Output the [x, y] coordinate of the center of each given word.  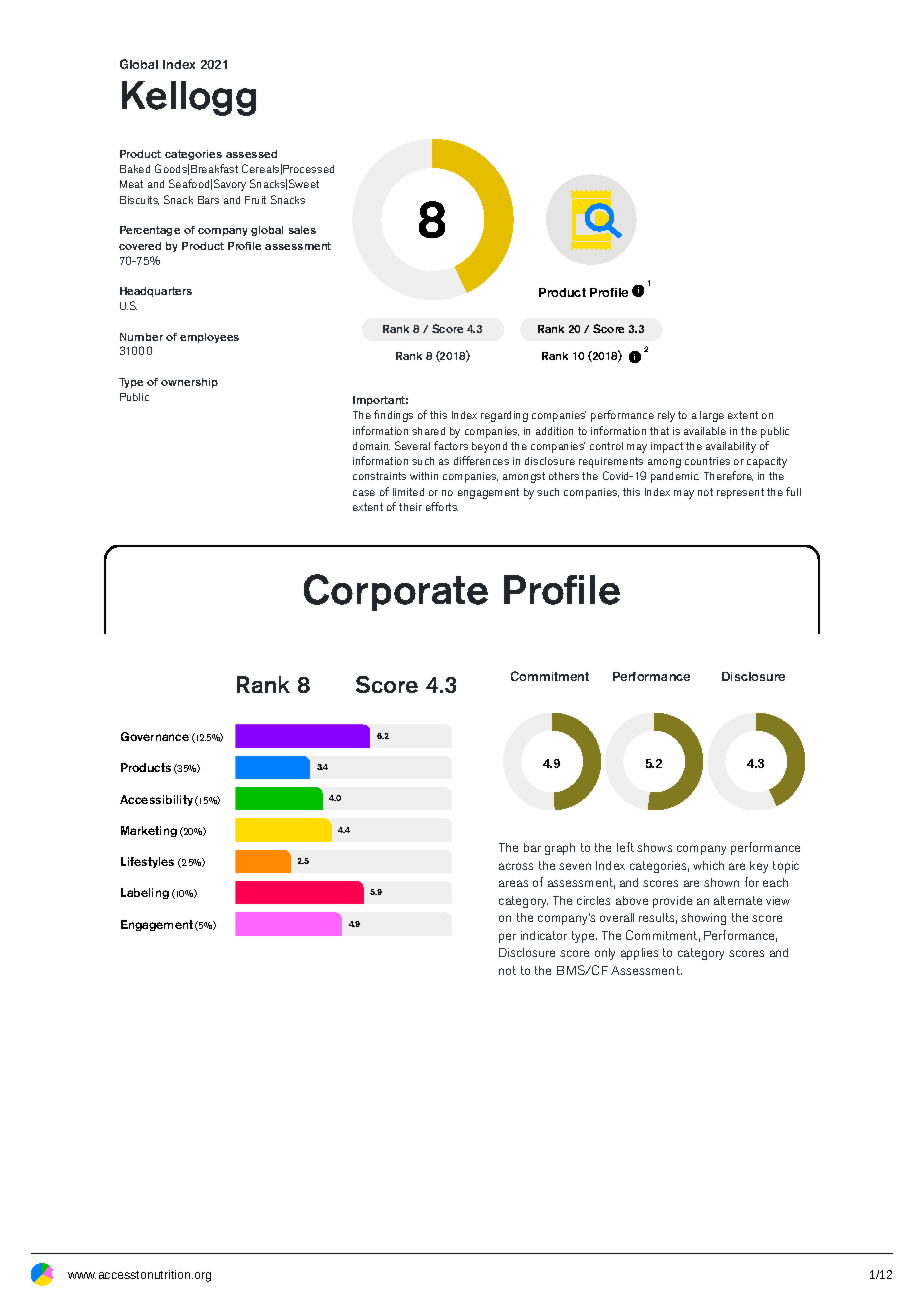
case [364, 493]
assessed [251, 154]
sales [302, 230]
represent [740, 493]
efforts [442, 506]
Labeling [145, 893]
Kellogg [189, 98]
